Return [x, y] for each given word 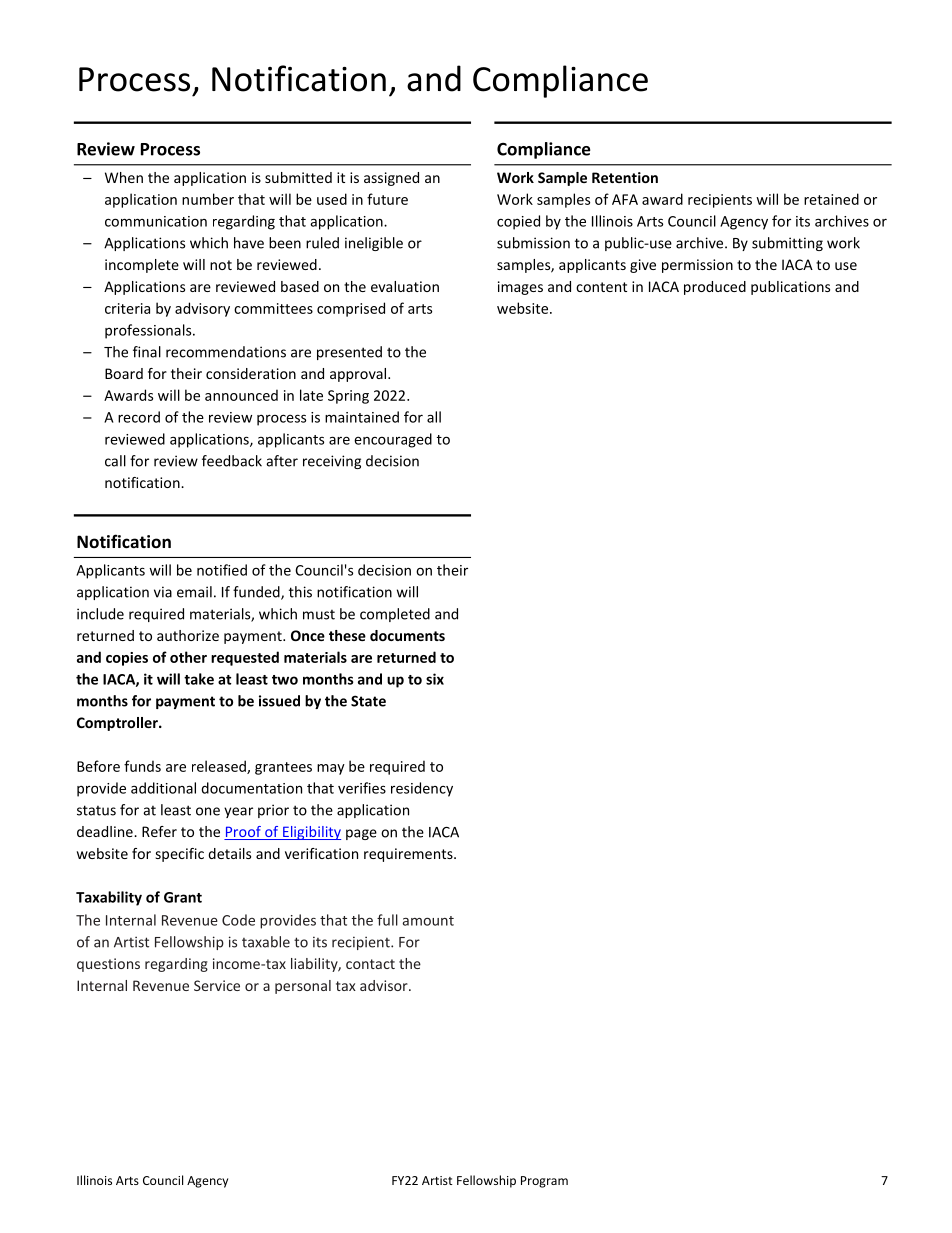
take [199, 679]
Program [544, 1182]
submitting [787, 244]
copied [518, 222]
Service [217, 985]
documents [407, 635]
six [435, 679]
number [208, 199]
